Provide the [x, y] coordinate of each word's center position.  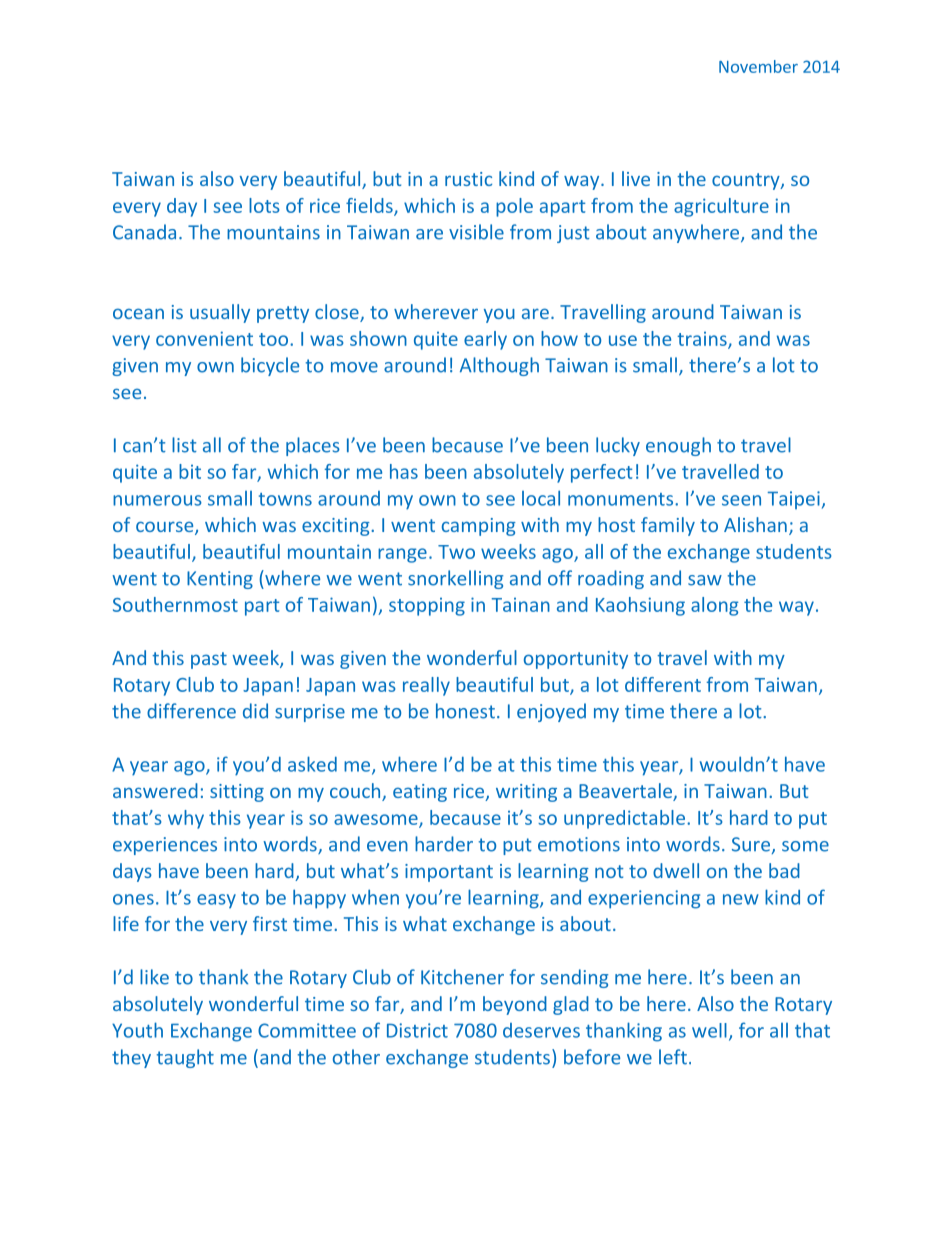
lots [264, 205]
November [758, 66]
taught [185, 1058]
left [673, 1057]
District [417, 1030]
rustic [468, 179]
